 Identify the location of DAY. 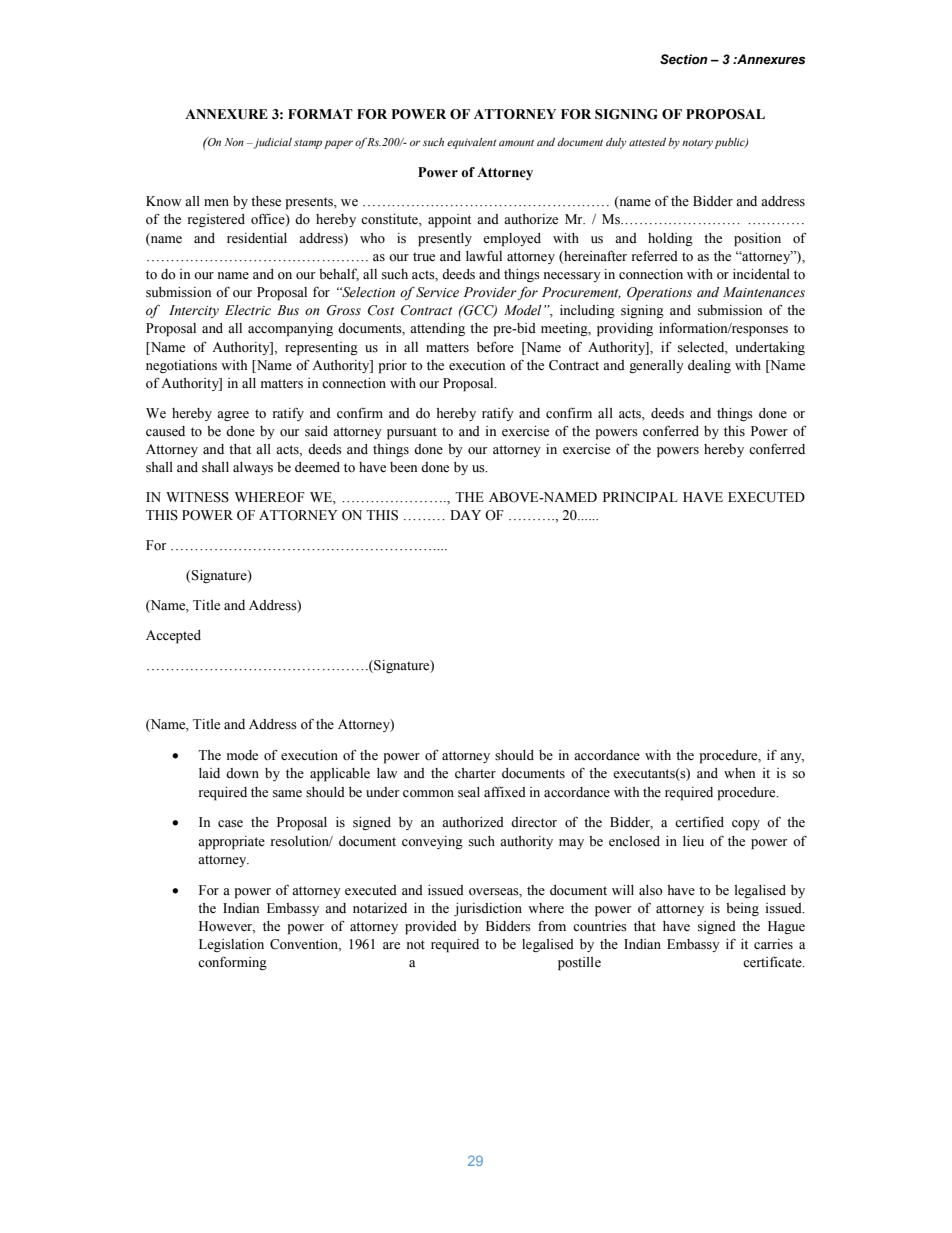
(465, 515).
